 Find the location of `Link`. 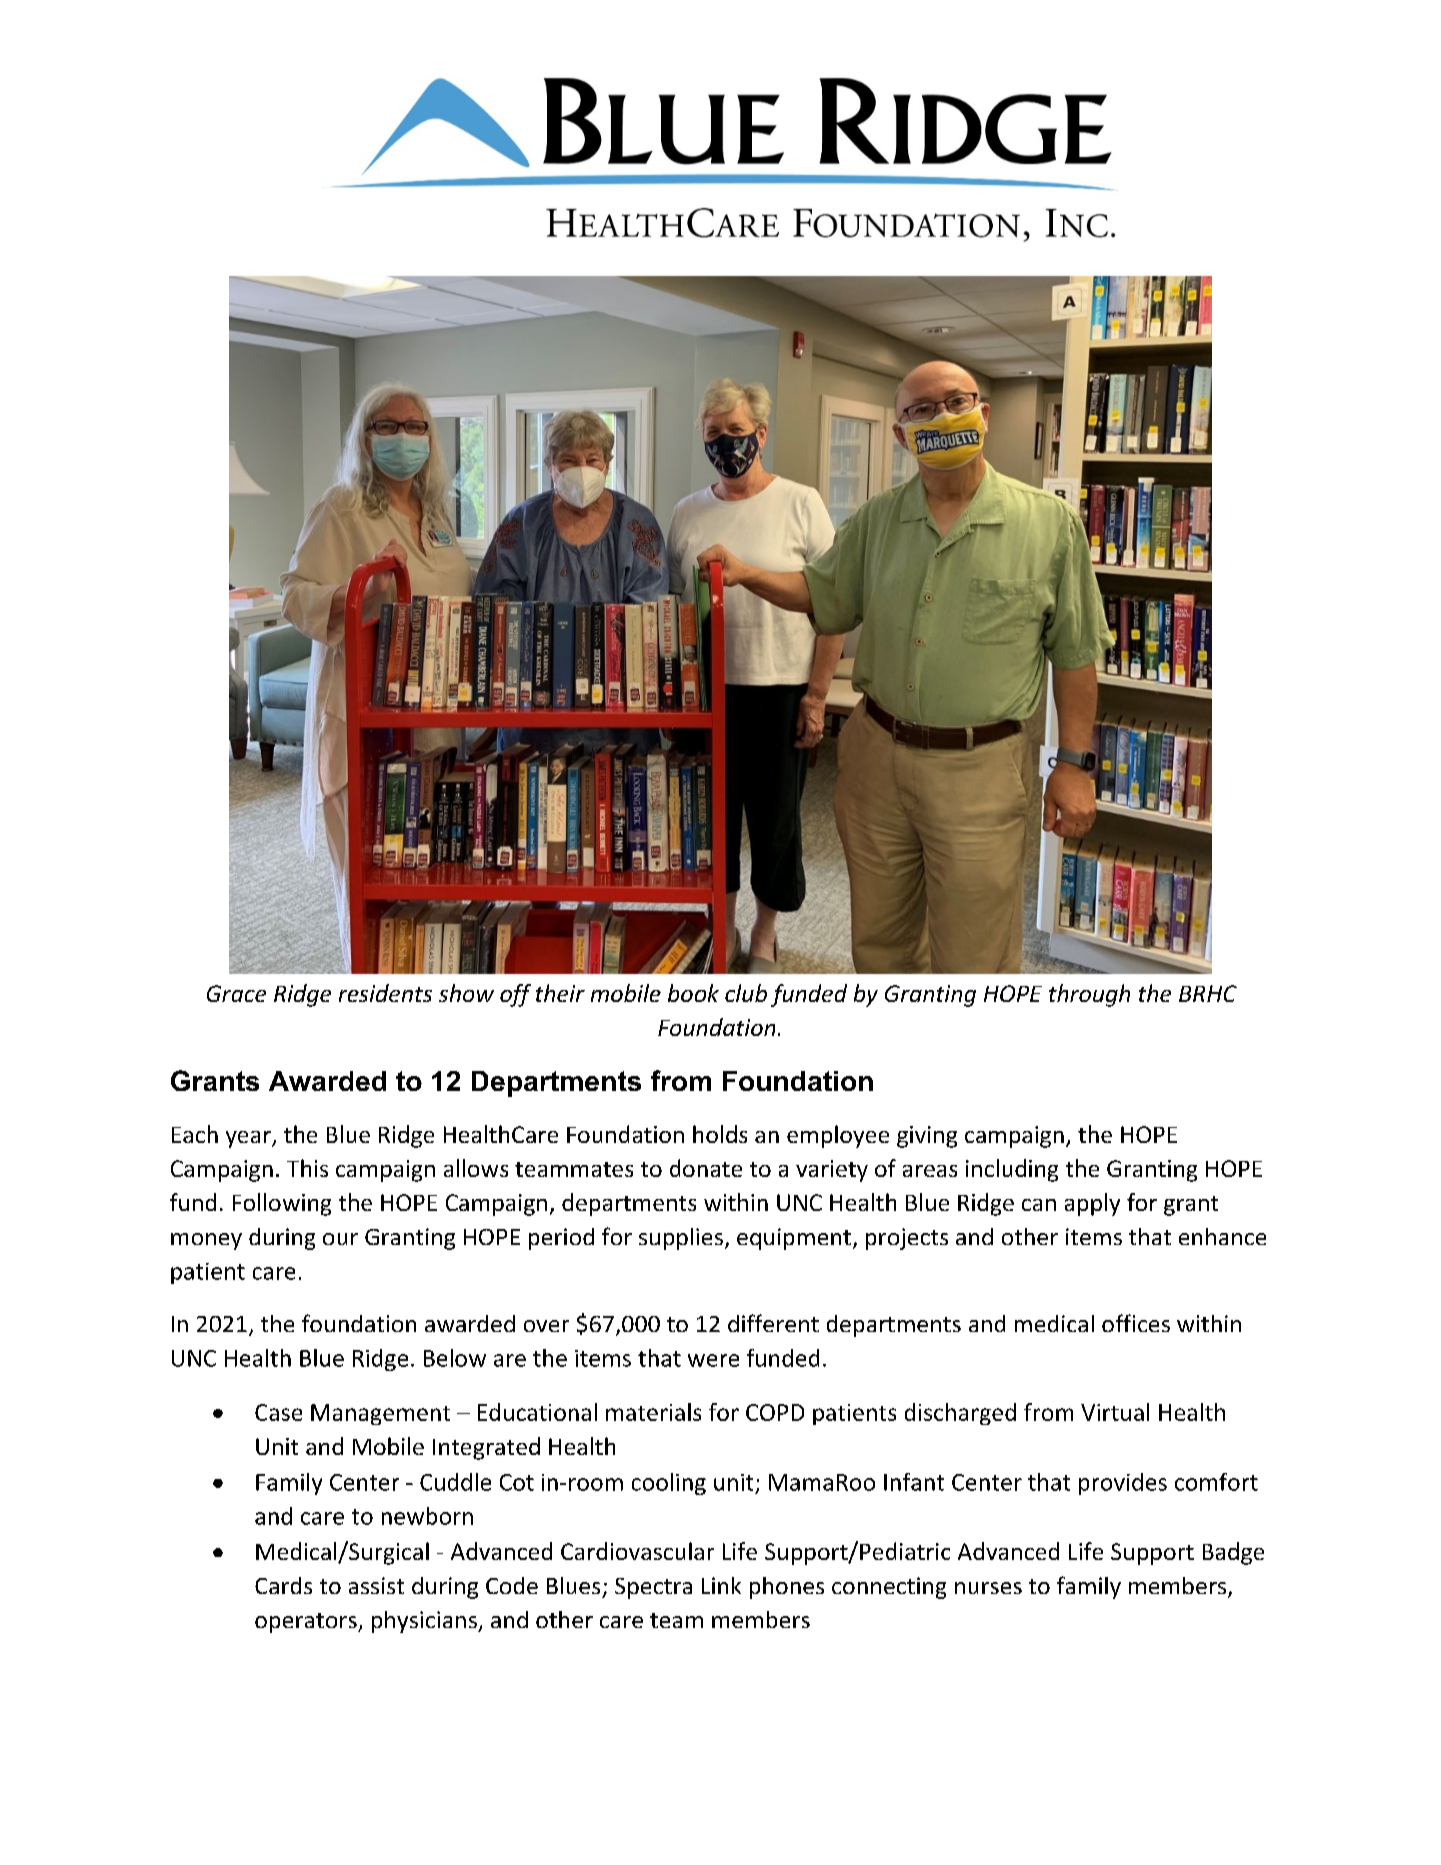

Link is located at coordinates (721, 1585).
